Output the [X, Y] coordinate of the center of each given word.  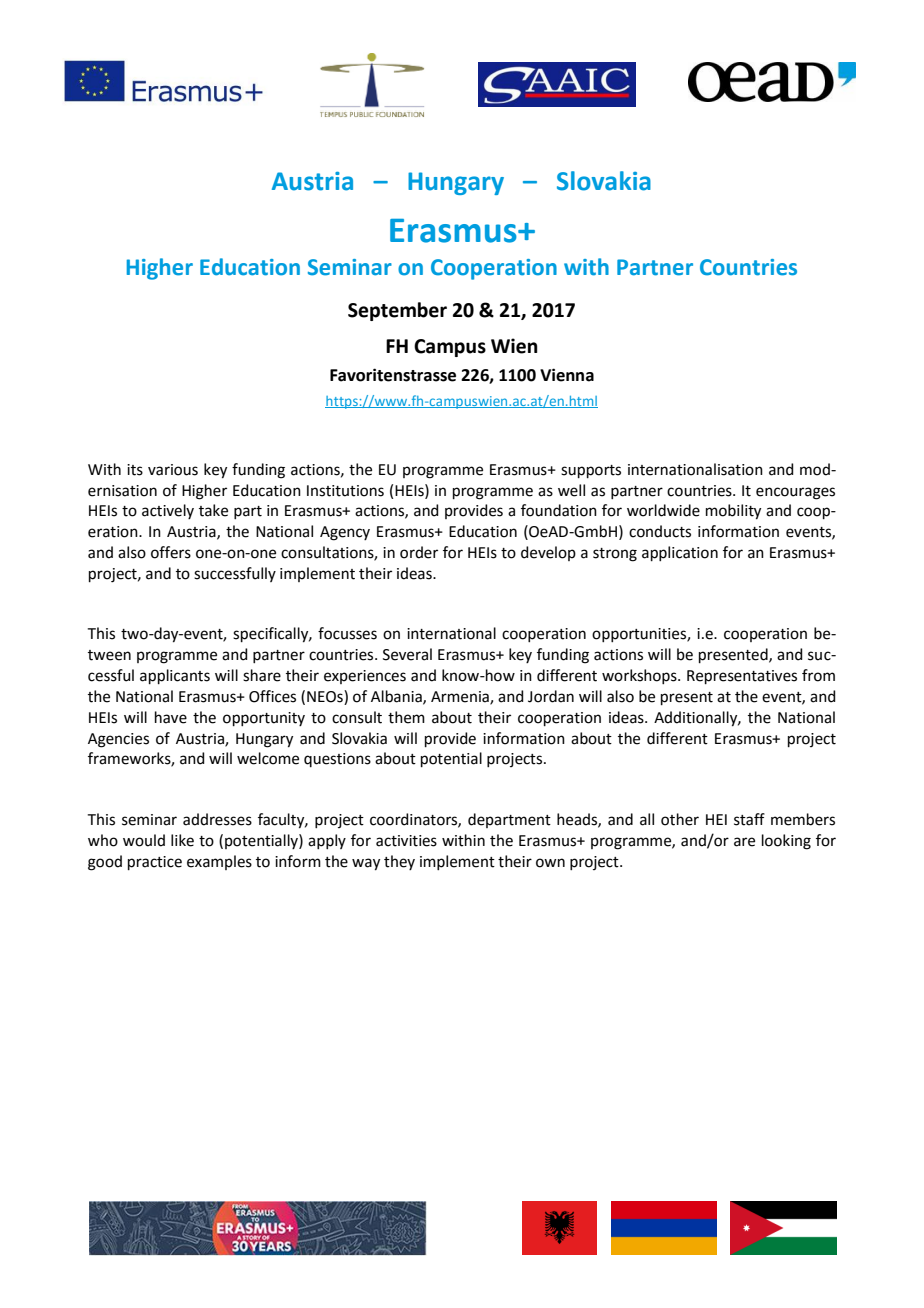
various [173, 470]
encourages [795, 493]
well [571, 490]
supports [591, 471]
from [818, 675]
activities [406, 841]
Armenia [461, 698]
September [397, 311]
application [680, 553]
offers [171, 552]
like [182, 840]
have [171, 717]
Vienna [567, 375]
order [419, 552]
